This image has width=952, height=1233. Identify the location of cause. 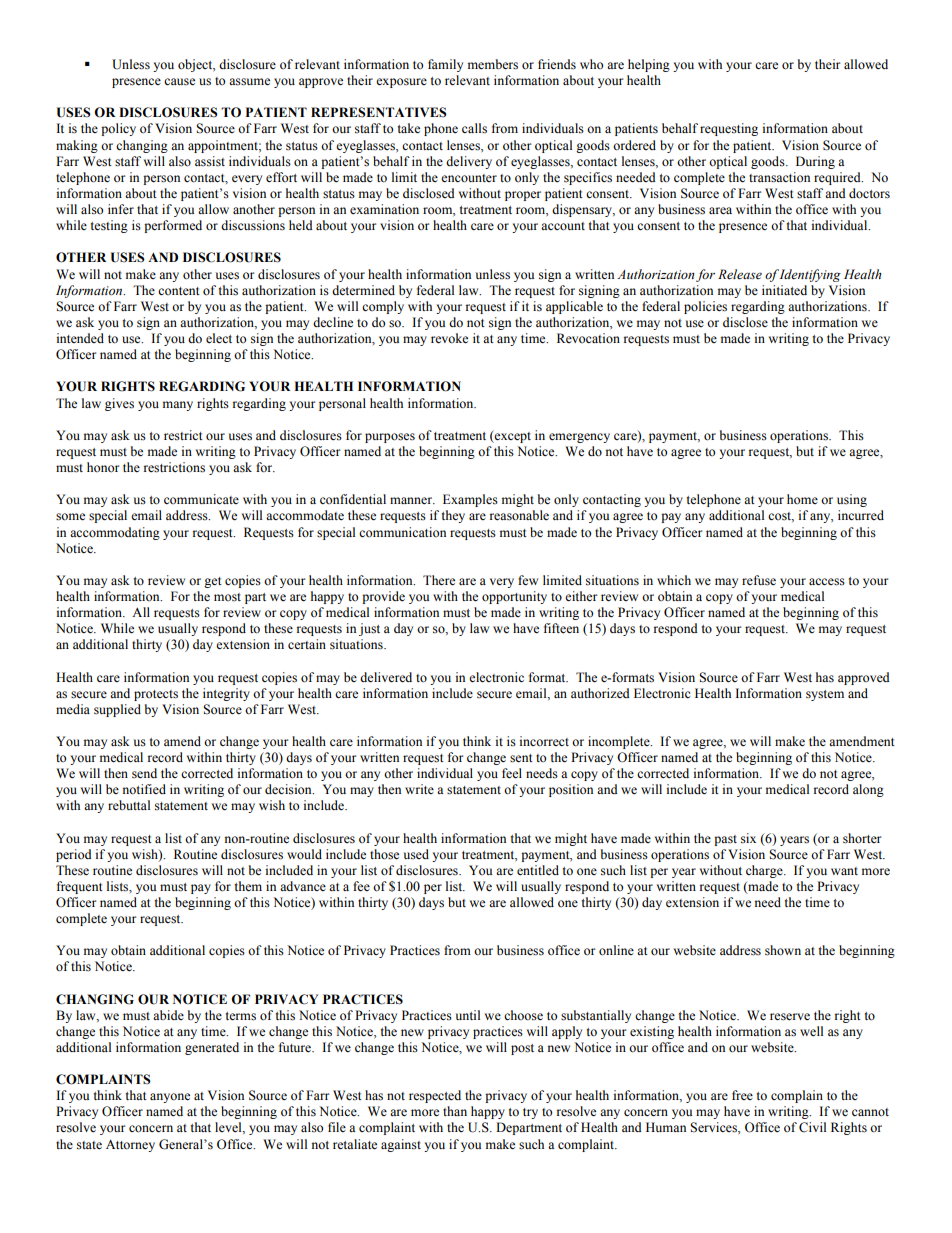
(179, 82).
